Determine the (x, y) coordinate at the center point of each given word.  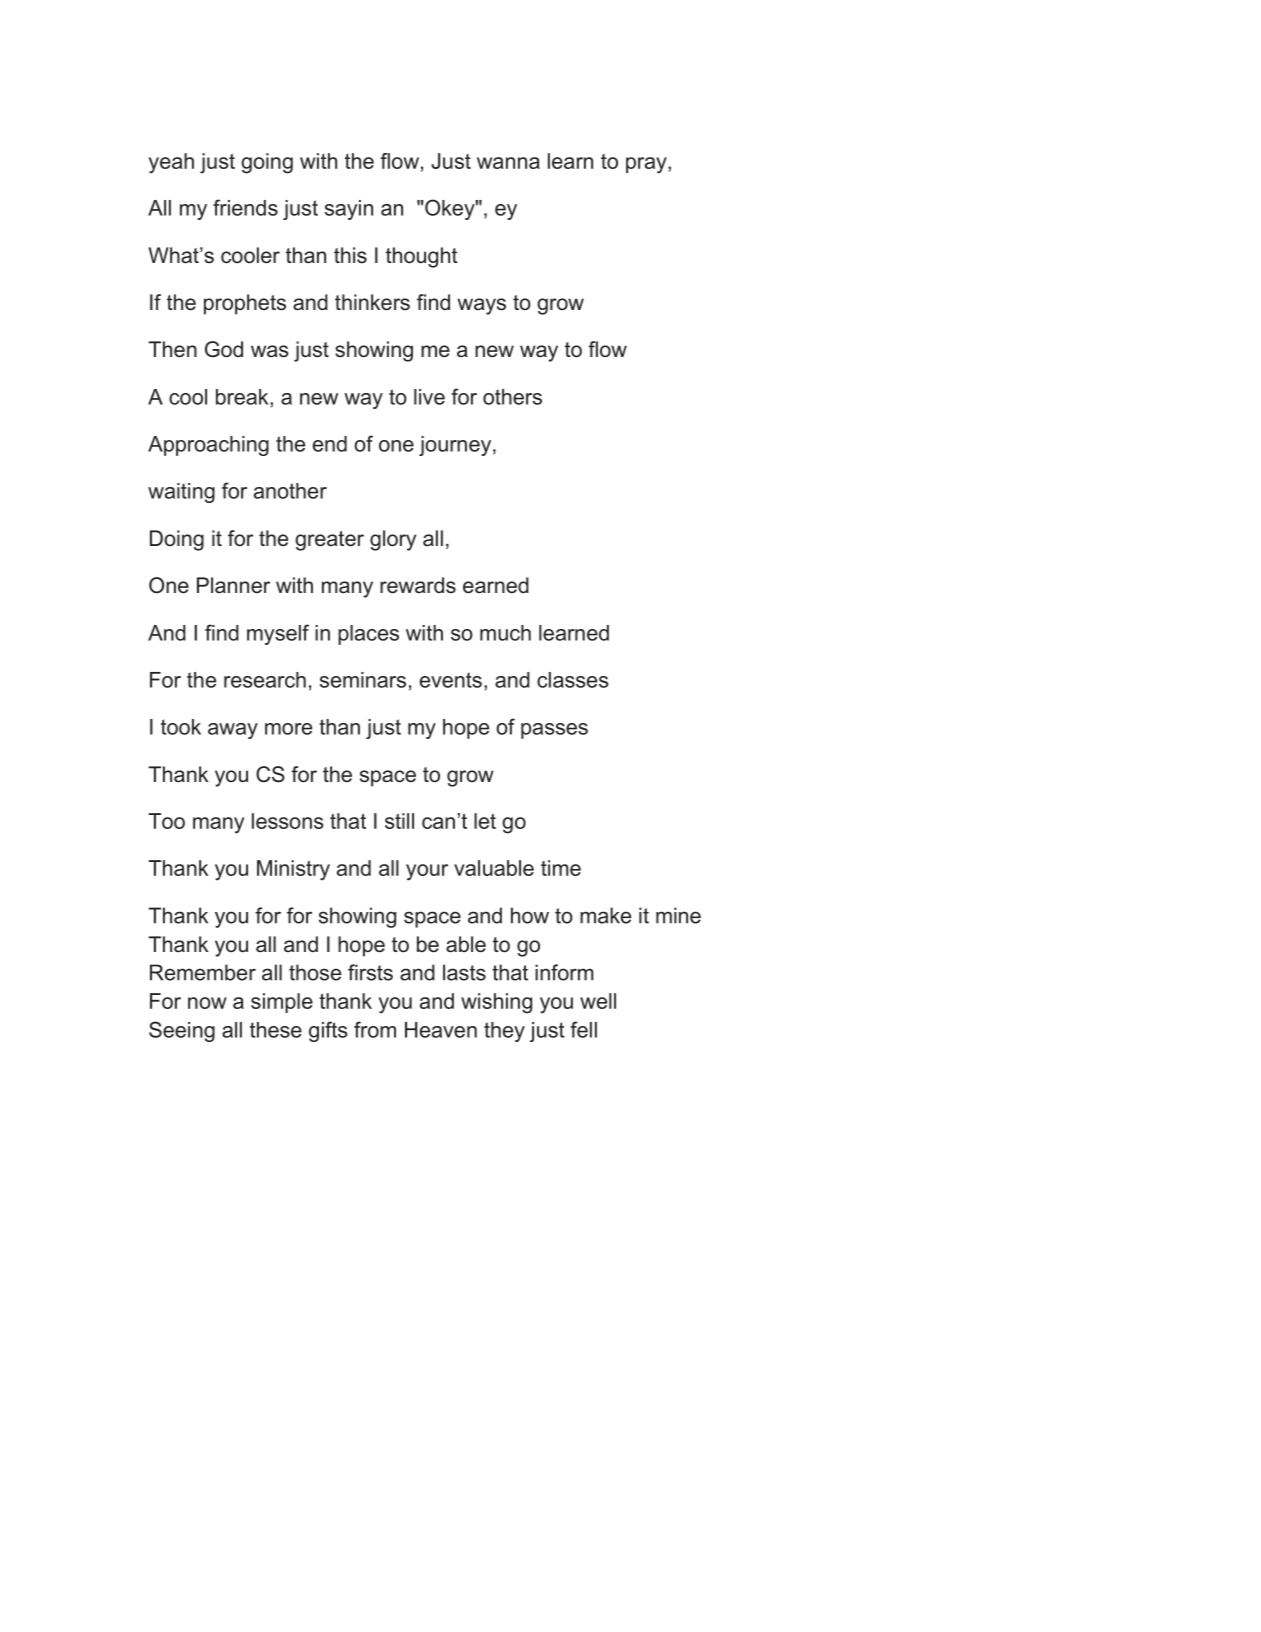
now (207, 1003)
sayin (349, 210)
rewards (418, 585)
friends (245, 207)
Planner (233, 585)
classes (573, 680)
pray (647, 165)
